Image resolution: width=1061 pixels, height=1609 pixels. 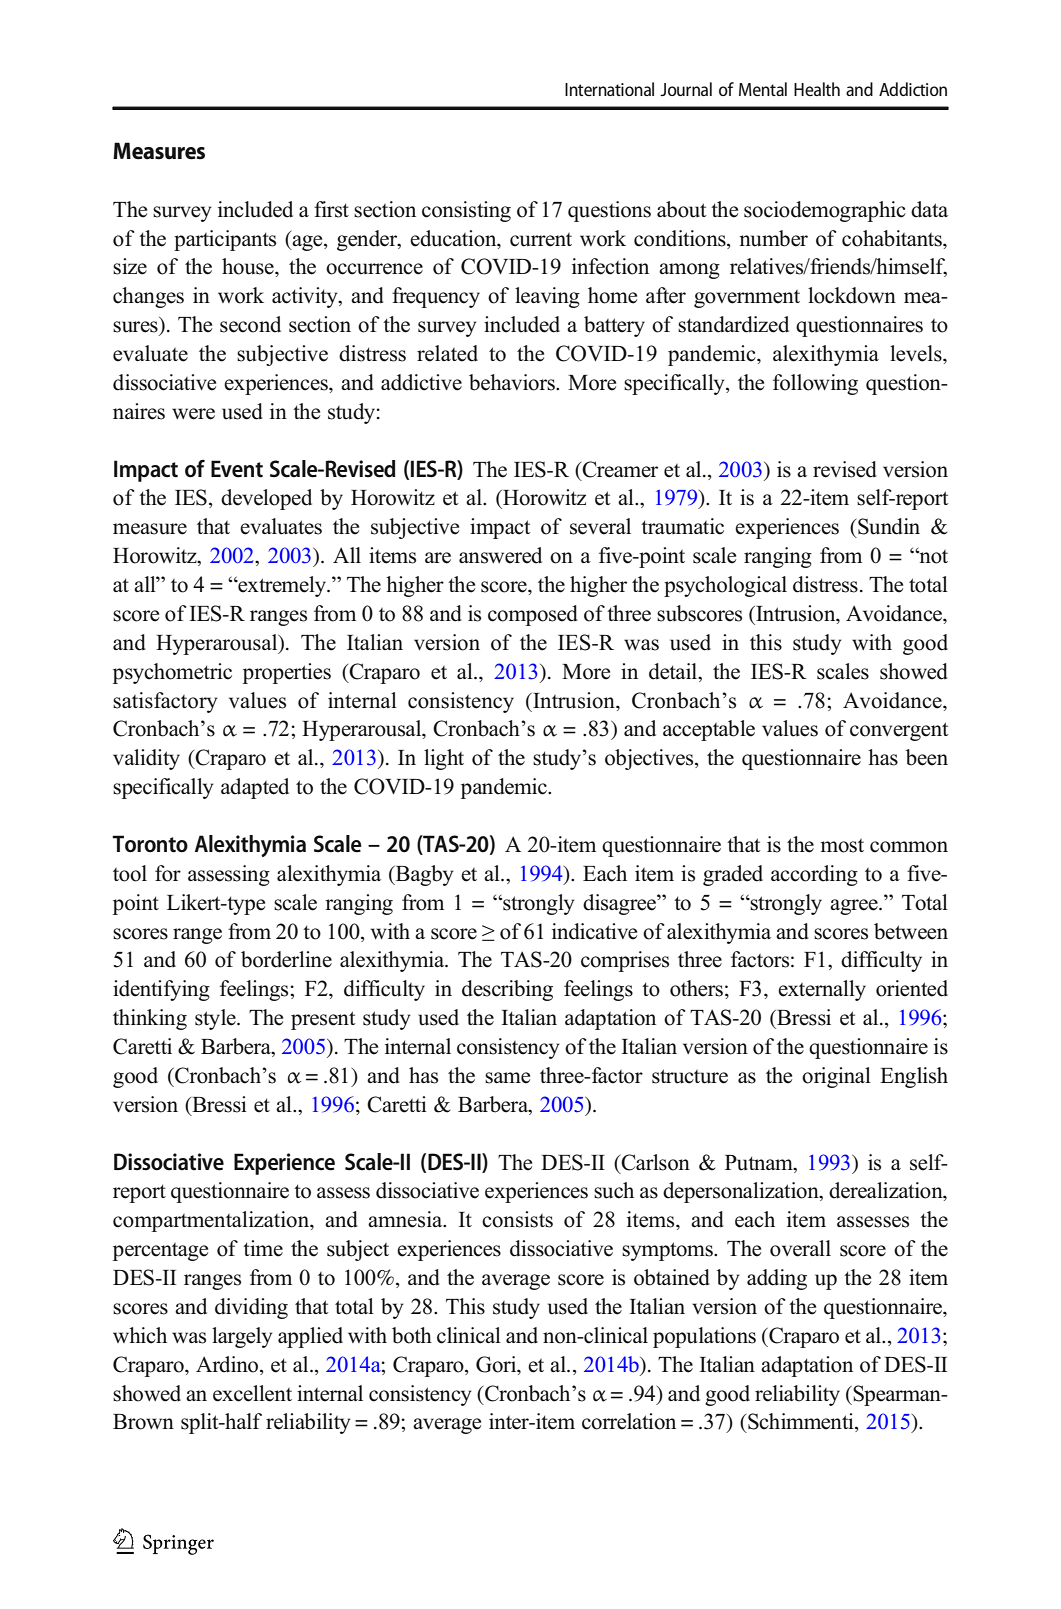 I want to click on excellent, so click(x=252, y=1393).
